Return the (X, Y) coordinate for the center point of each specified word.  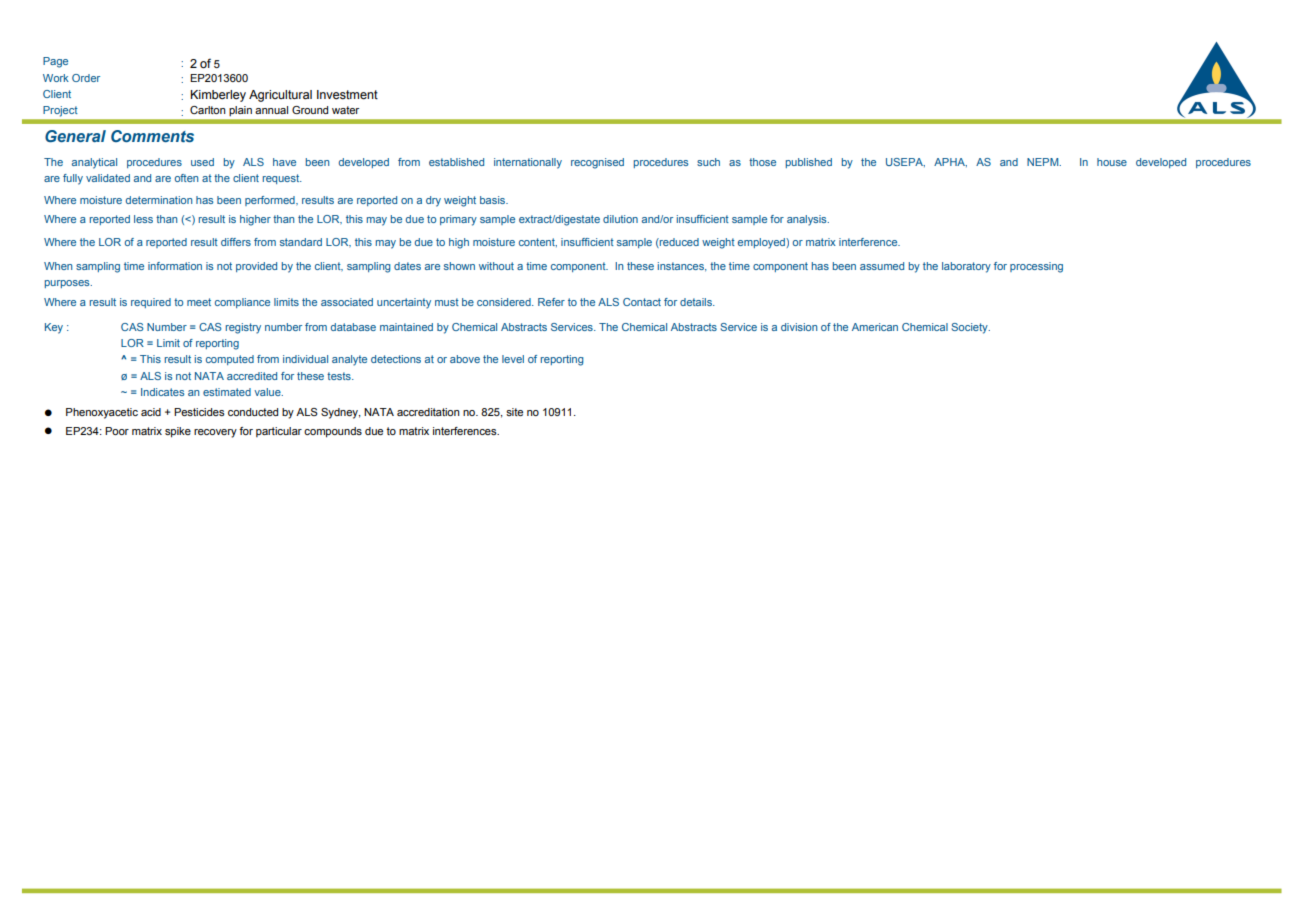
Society (970, 328)
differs (236, 242)
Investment (347, 95)
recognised (597, 163)
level (513, 359)
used (202, 162)
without (496, 266)
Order (86, 78)
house (1112, 162)
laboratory (966, 267)
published (809, 163)
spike (178, 432)
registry (243, 328)
